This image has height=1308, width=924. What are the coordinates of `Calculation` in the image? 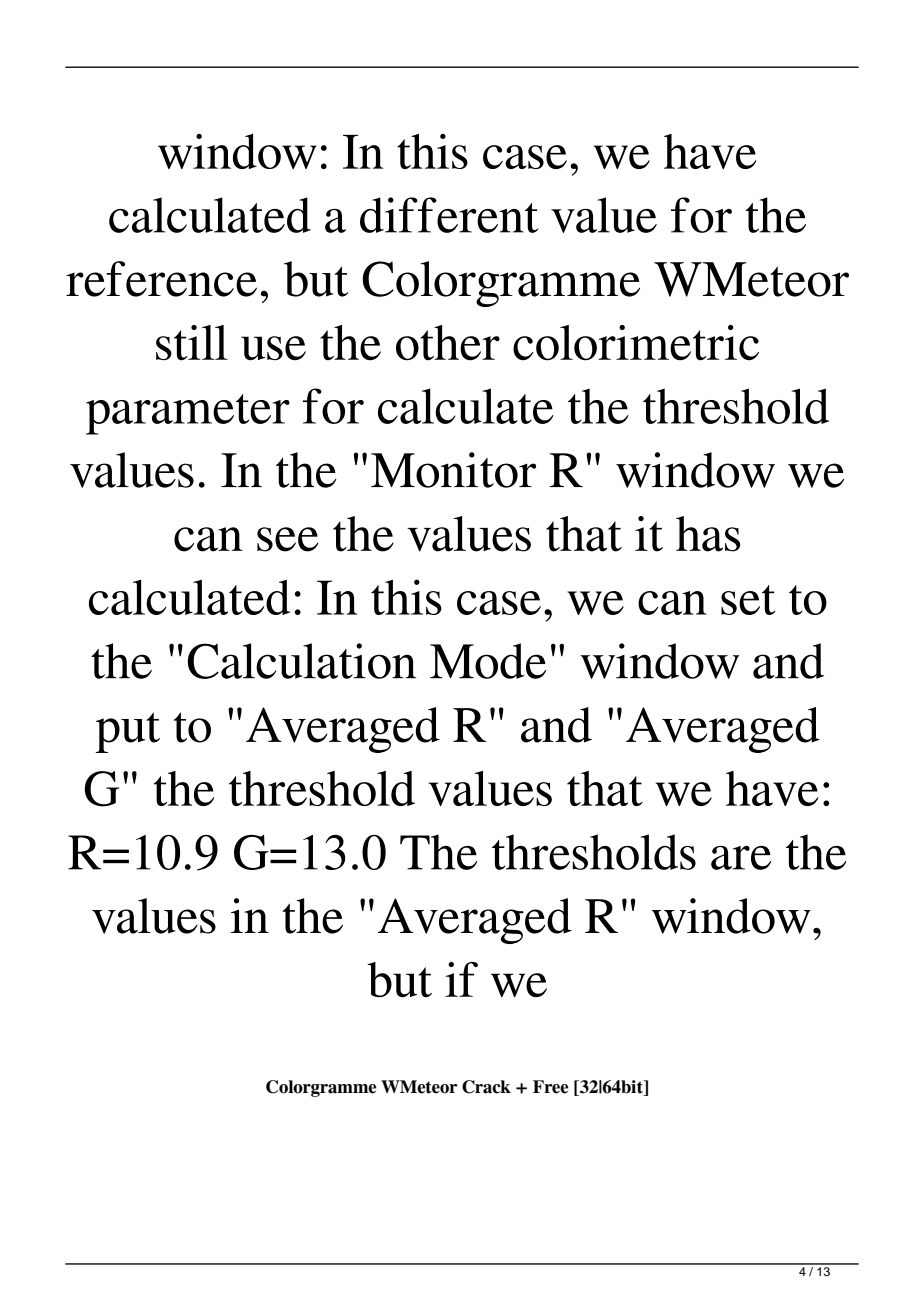 It's located at (302, 661).
